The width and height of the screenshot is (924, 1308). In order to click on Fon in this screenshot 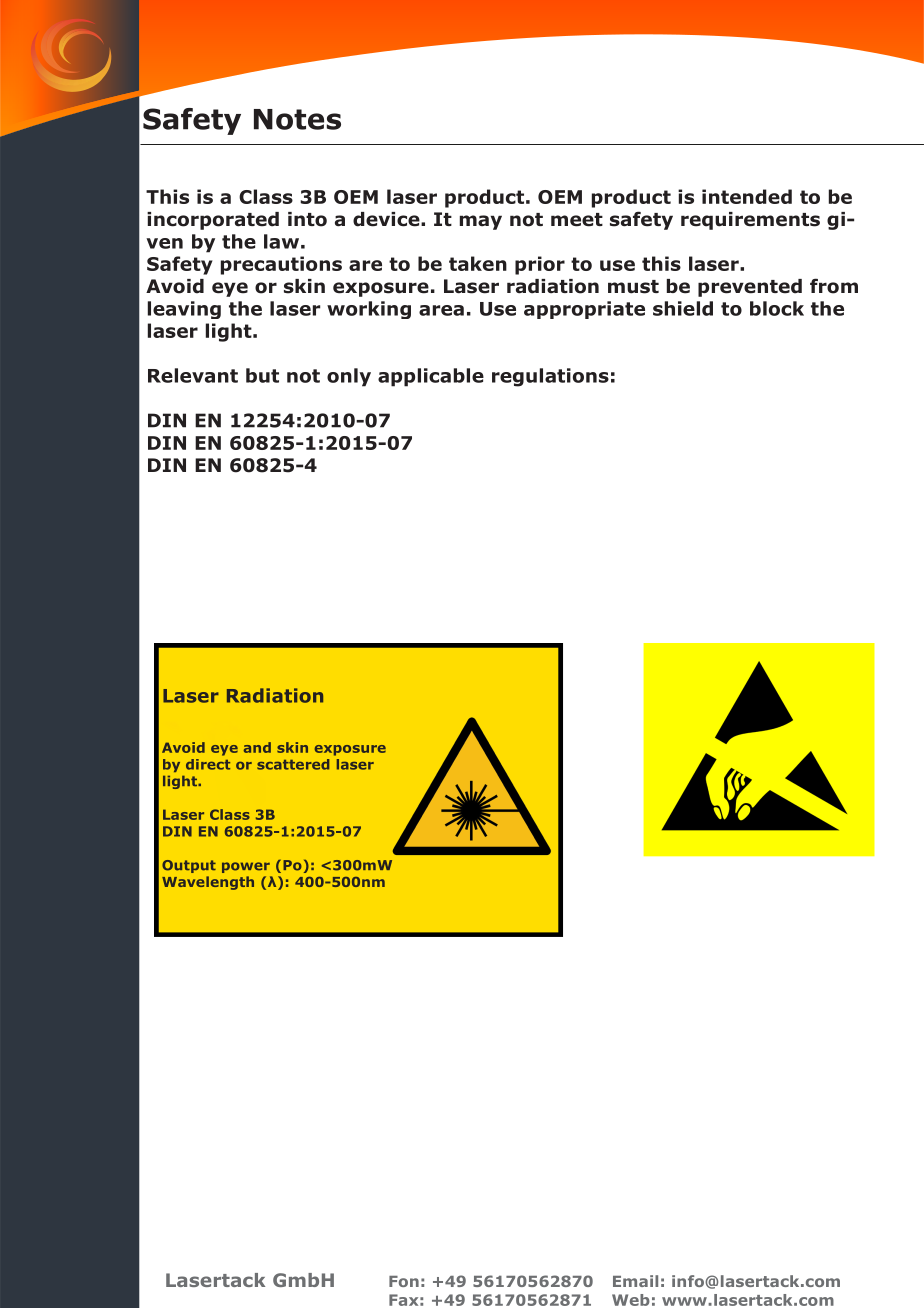, I will do `click(404, 1281)`.
